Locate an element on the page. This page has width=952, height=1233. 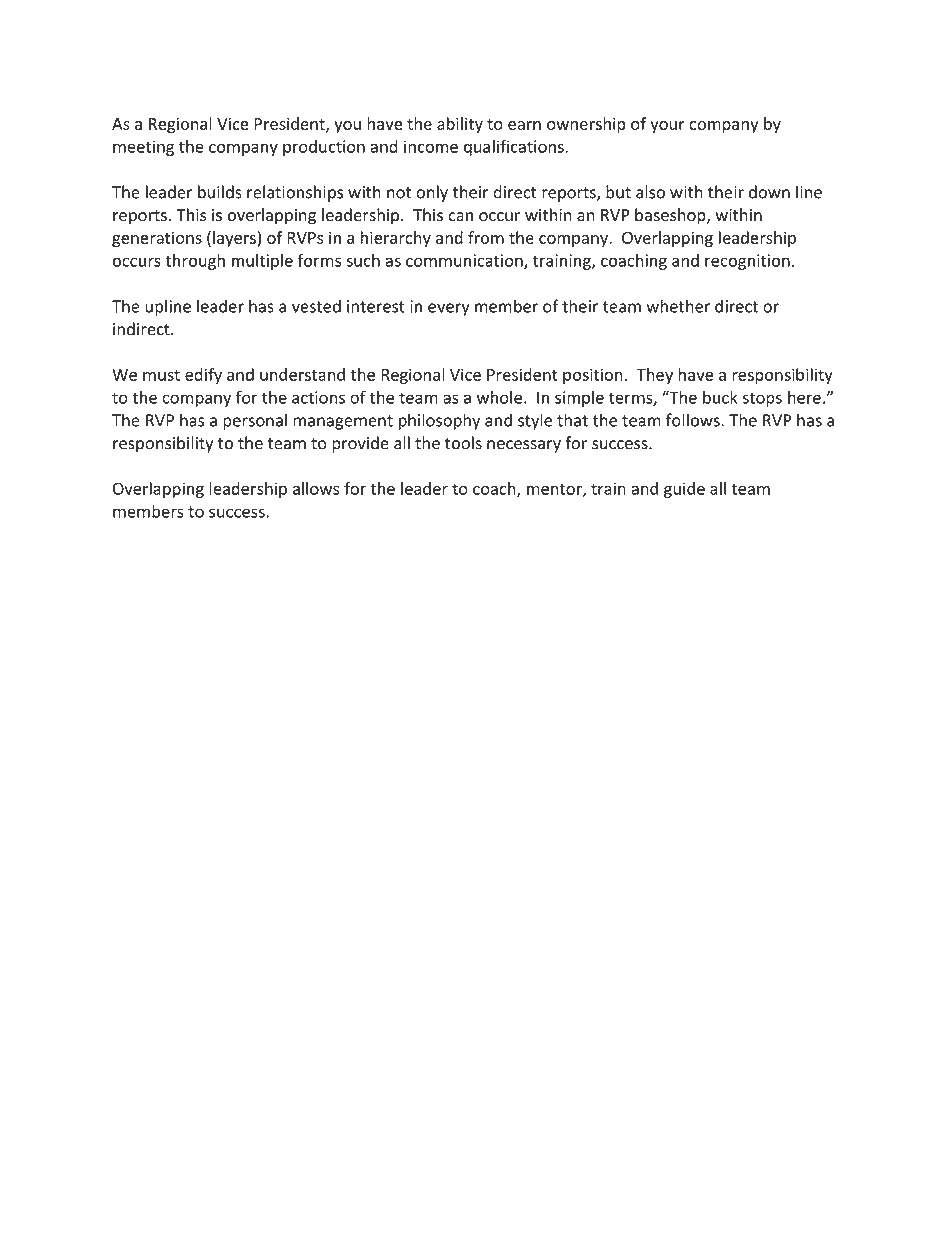
communication is located at coordinates (465, 261).
